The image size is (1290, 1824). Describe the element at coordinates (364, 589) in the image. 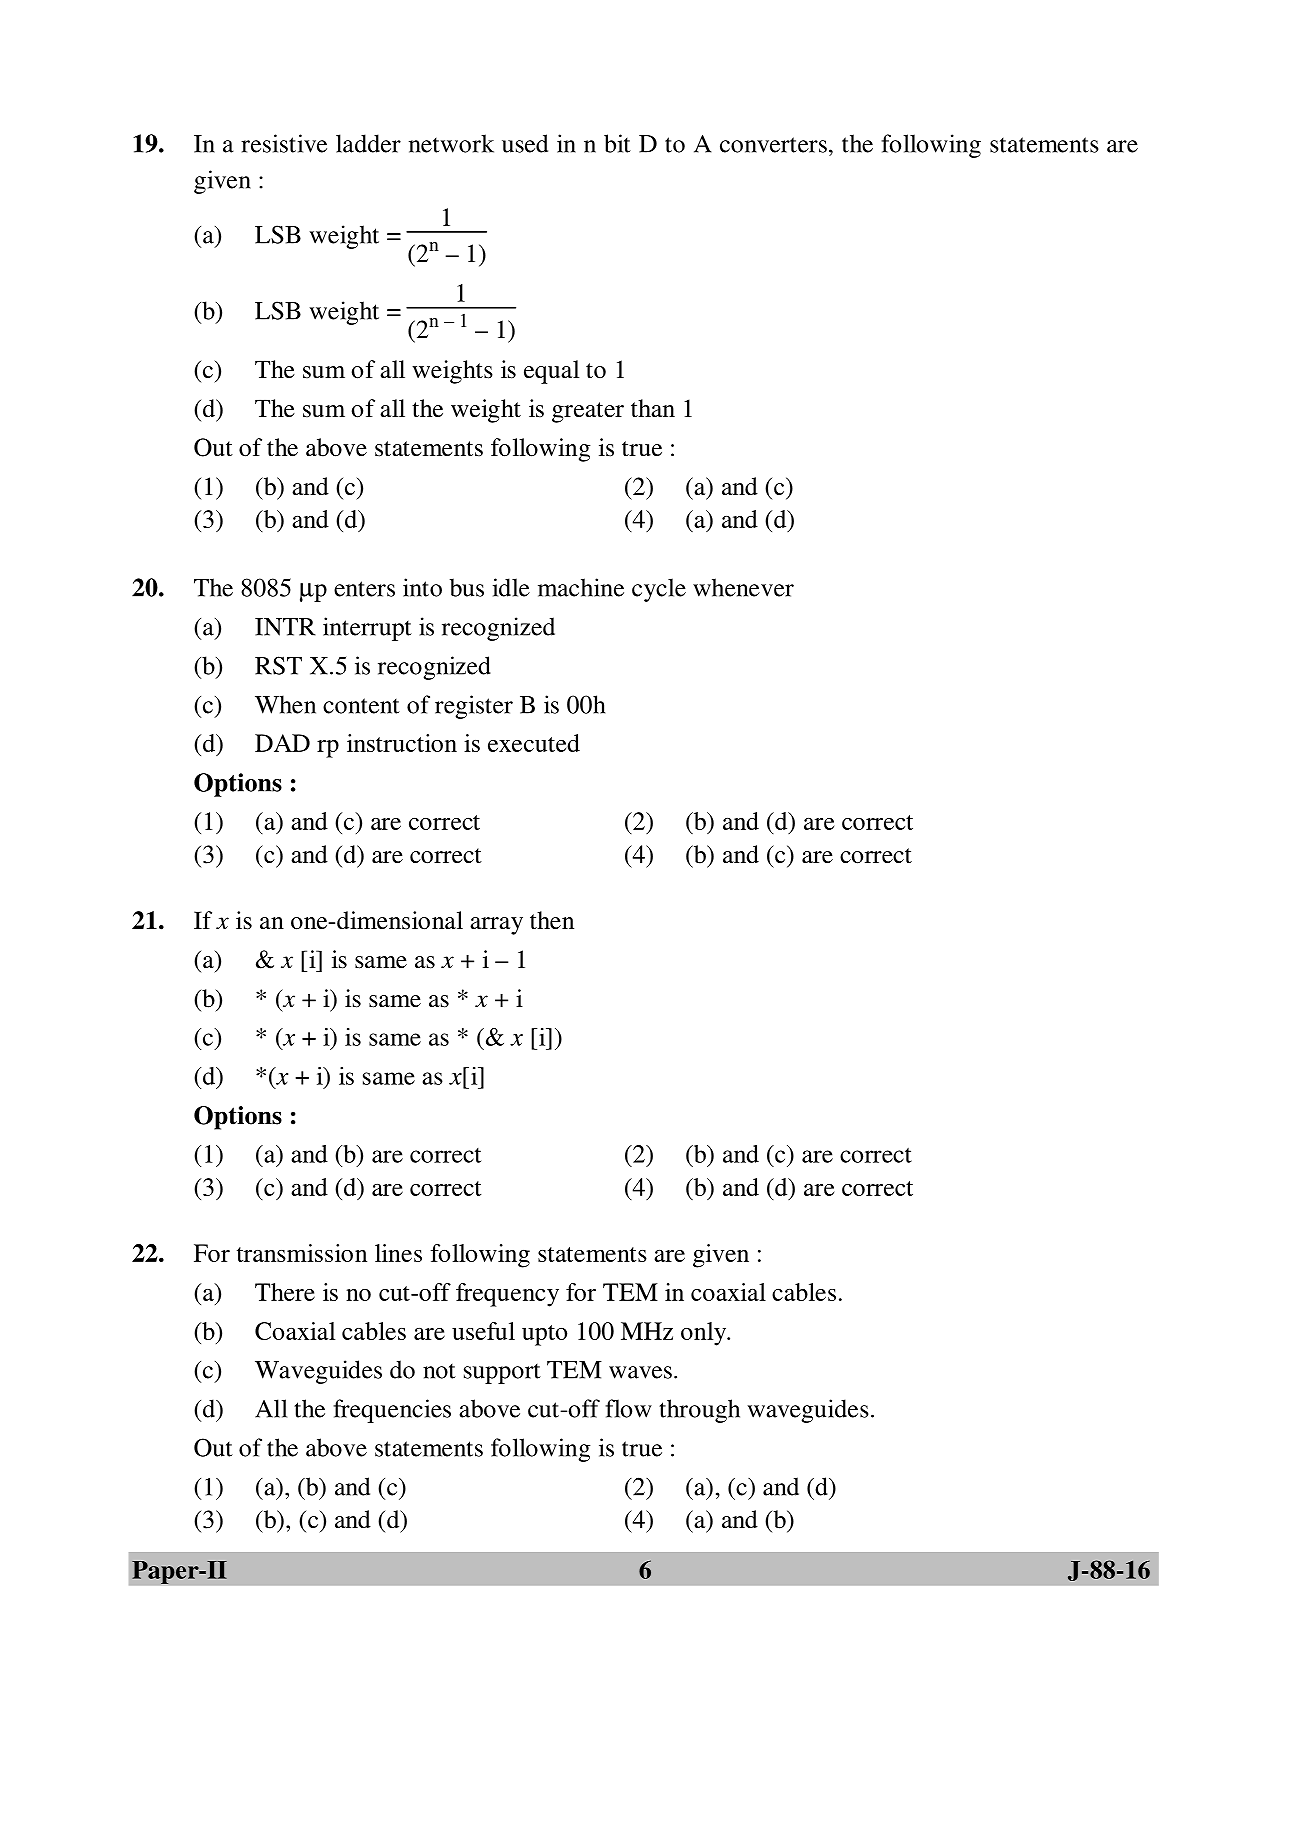

I see `enters` at that location.
